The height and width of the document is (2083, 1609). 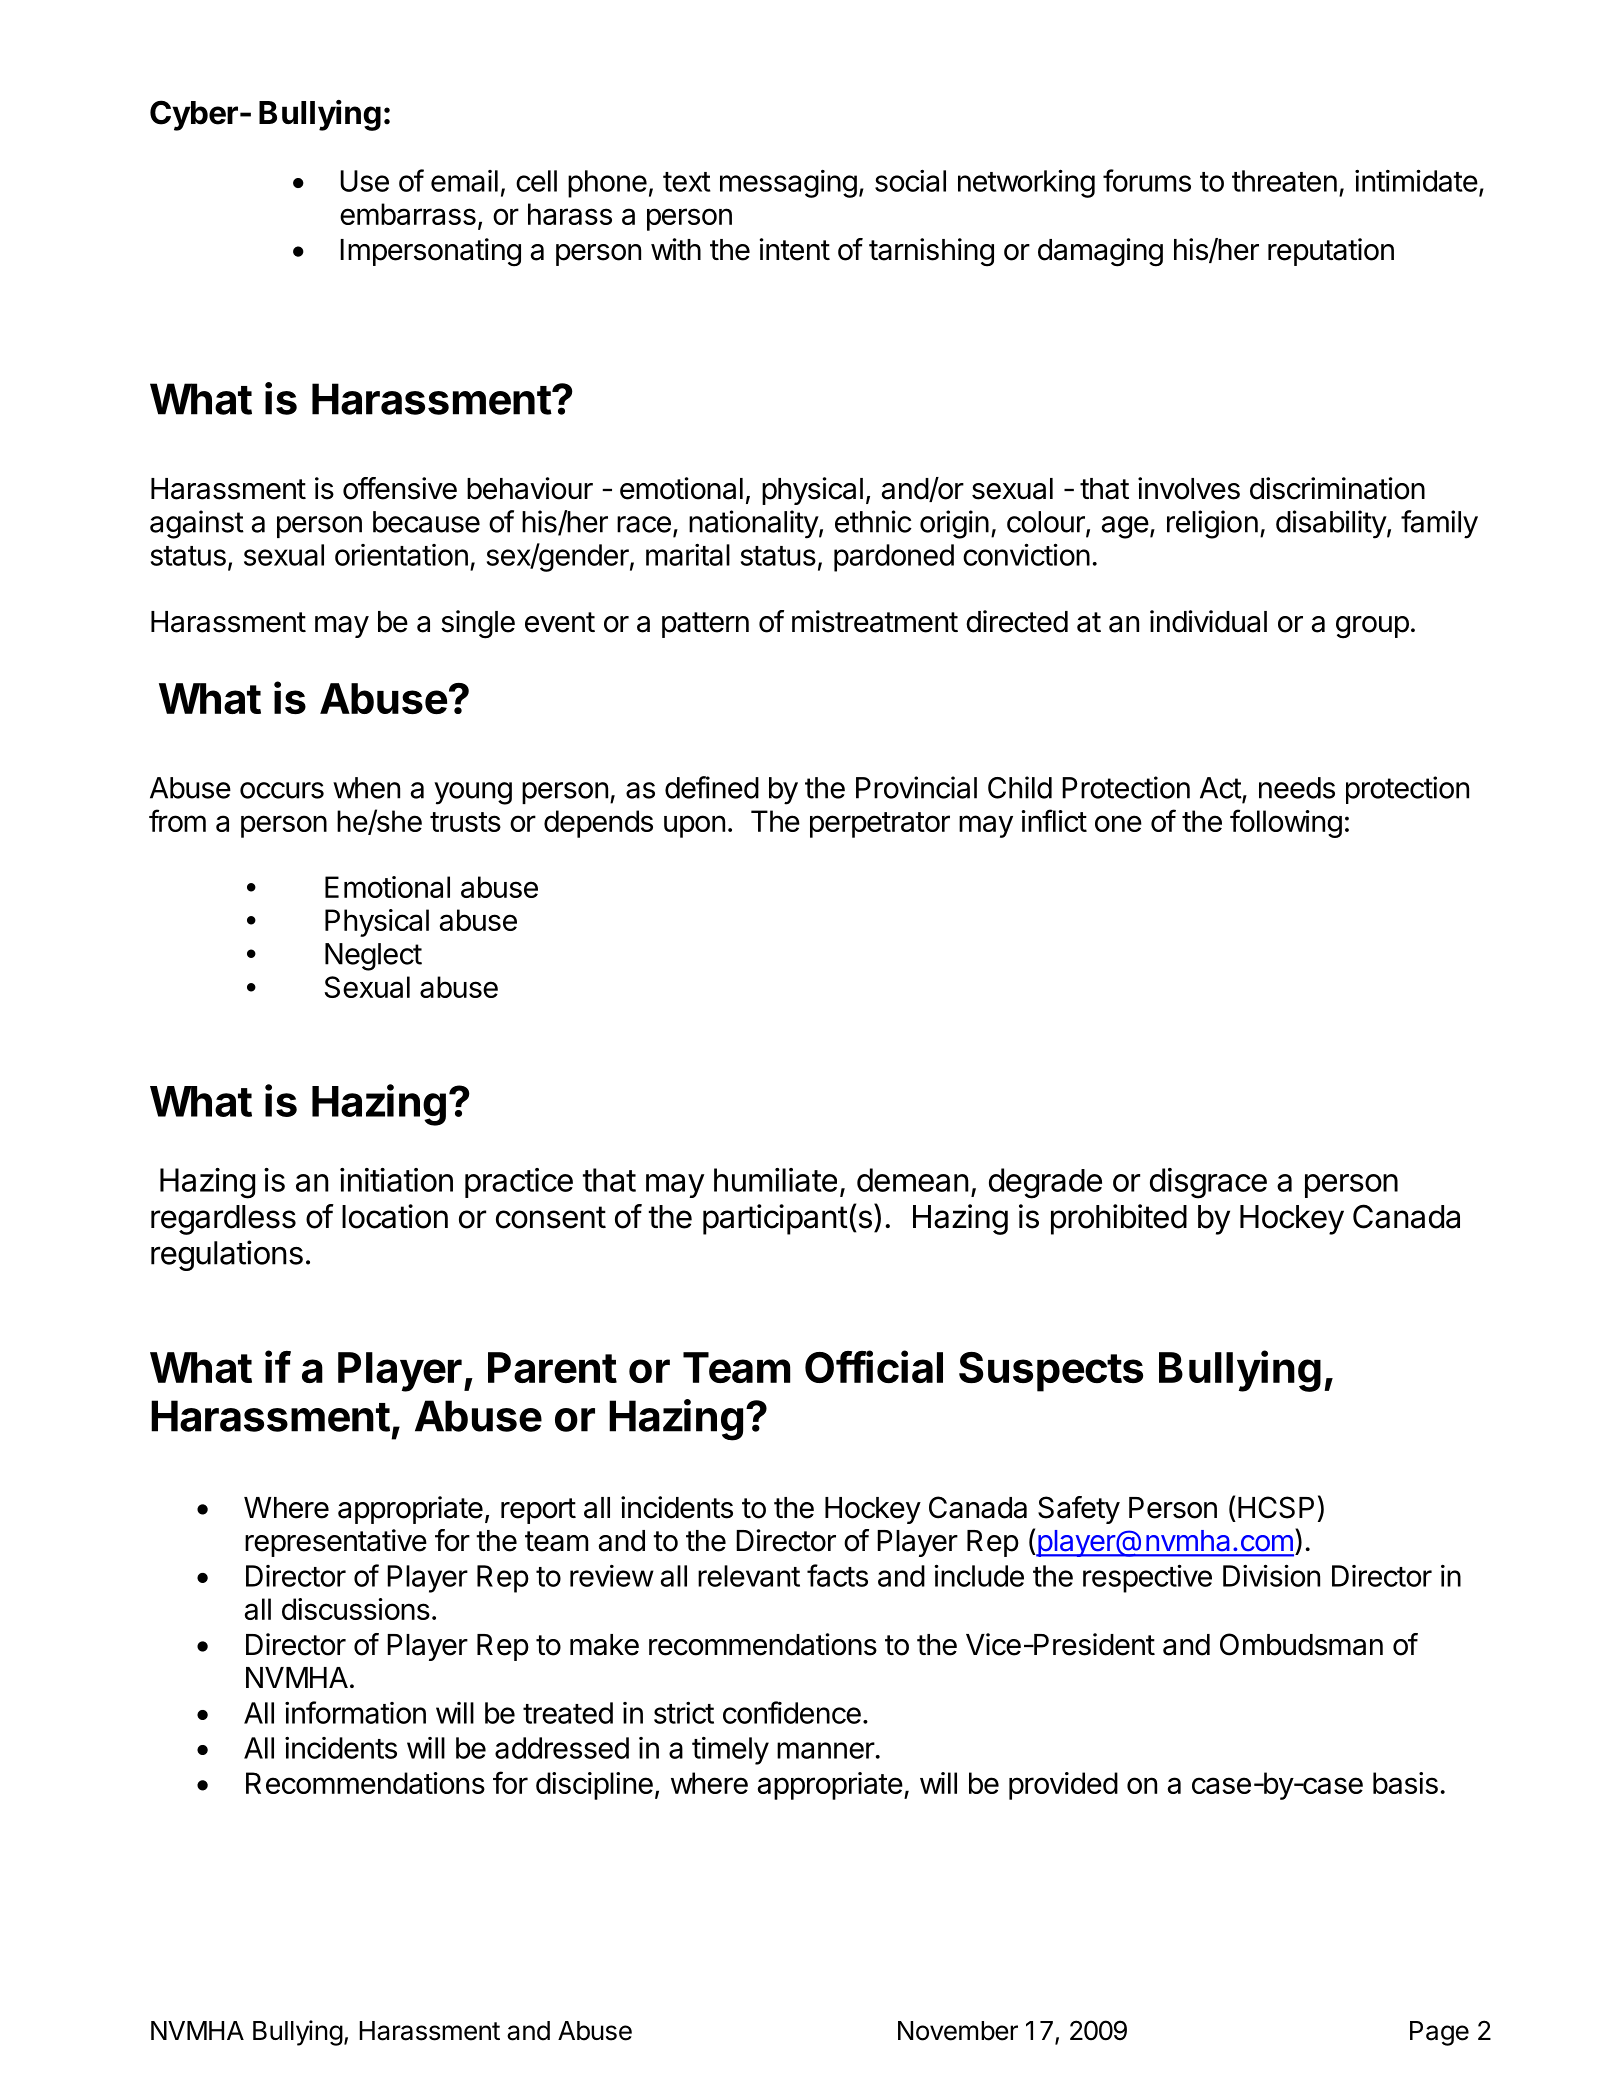 What do you see at coordinates (795, 249) in the document?
I see `intent` at bounding box center [795, 249].
